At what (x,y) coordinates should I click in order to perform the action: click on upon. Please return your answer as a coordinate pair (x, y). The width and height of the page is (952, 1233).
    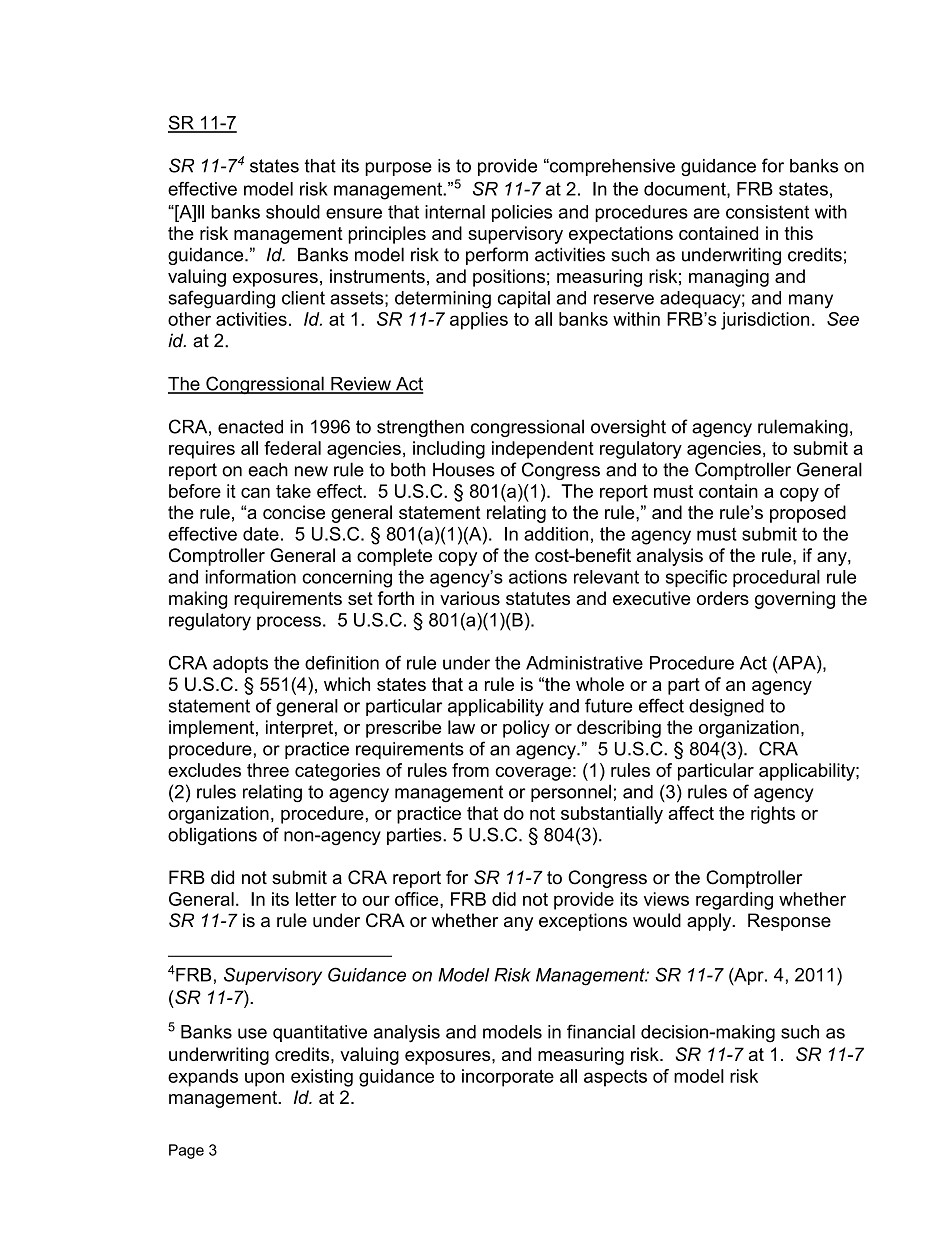
    Looking at the image, I should click on (264, 1079).
